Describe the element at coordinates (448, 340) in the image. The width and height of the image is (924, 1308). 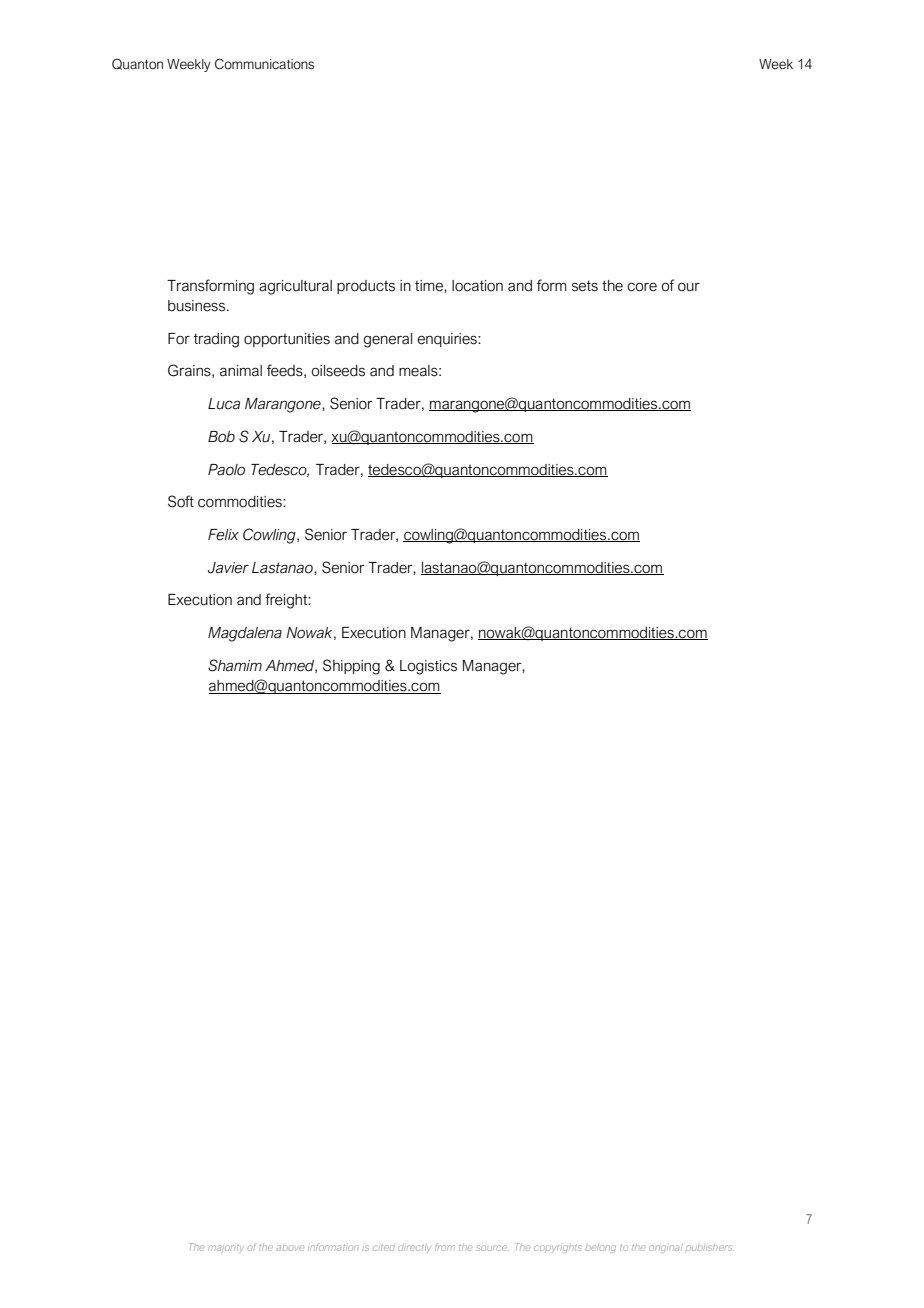
I see `enquiries` at that location.
